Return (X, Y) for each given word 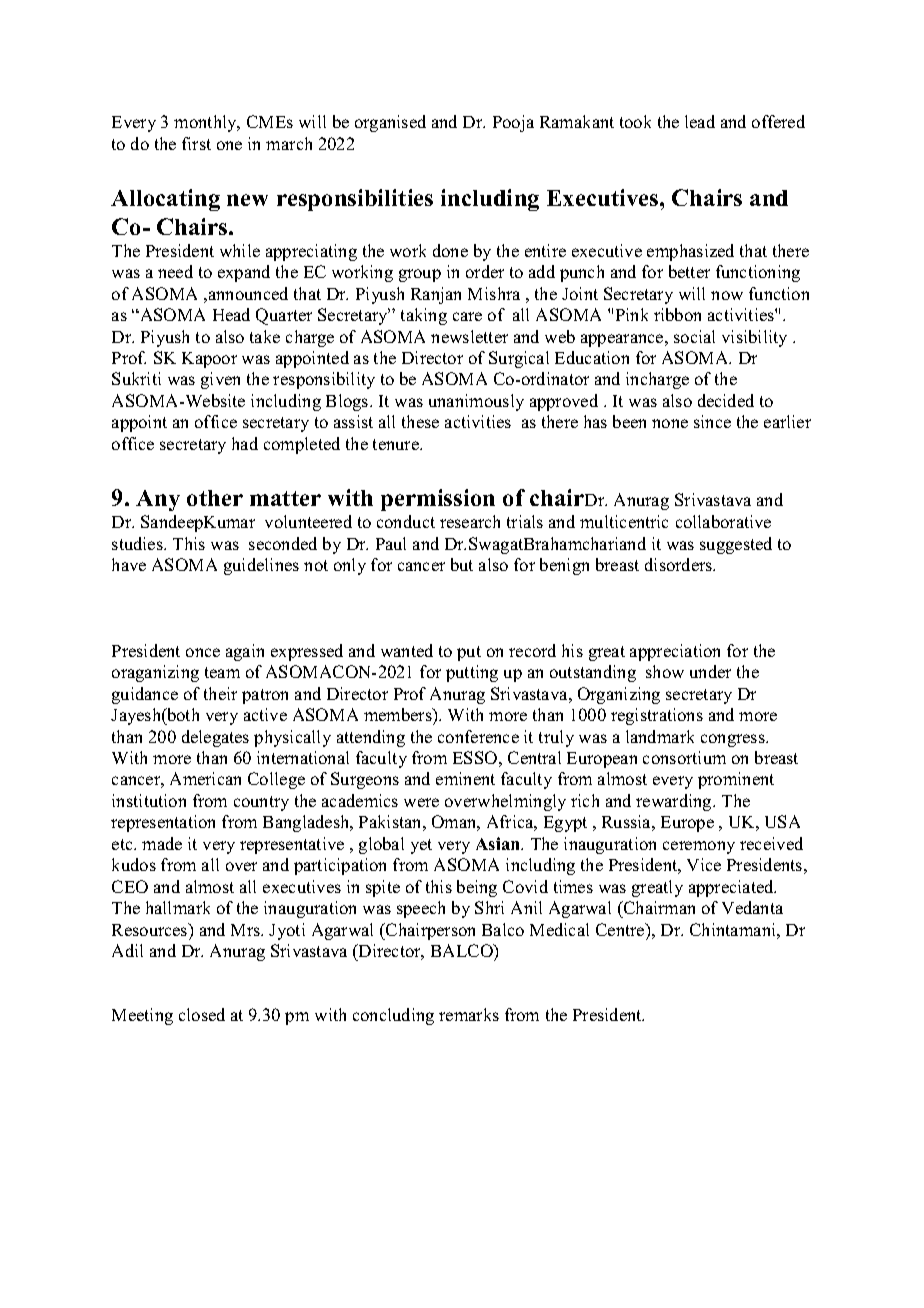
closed (202, 1014)
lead (700, 121)
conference (478, 736)
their (220, 693)
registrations (657, 716)
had (245, 443)
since (712, 421)
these (420, 421)
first (196, 143)
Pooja (513, 123)
